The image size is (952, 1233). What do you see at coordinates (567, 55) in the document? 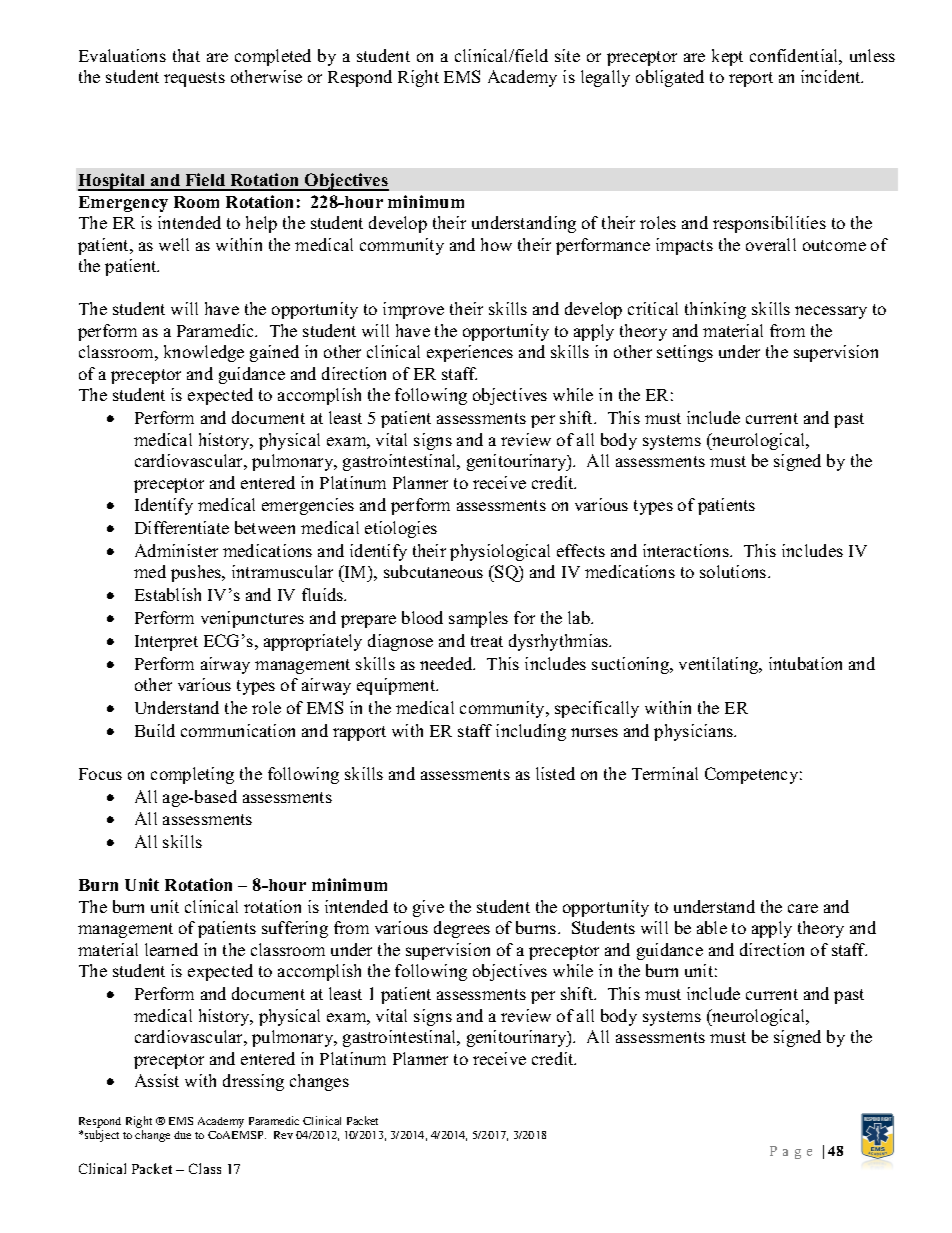
I see `site` at bounding box center [567, 55].
